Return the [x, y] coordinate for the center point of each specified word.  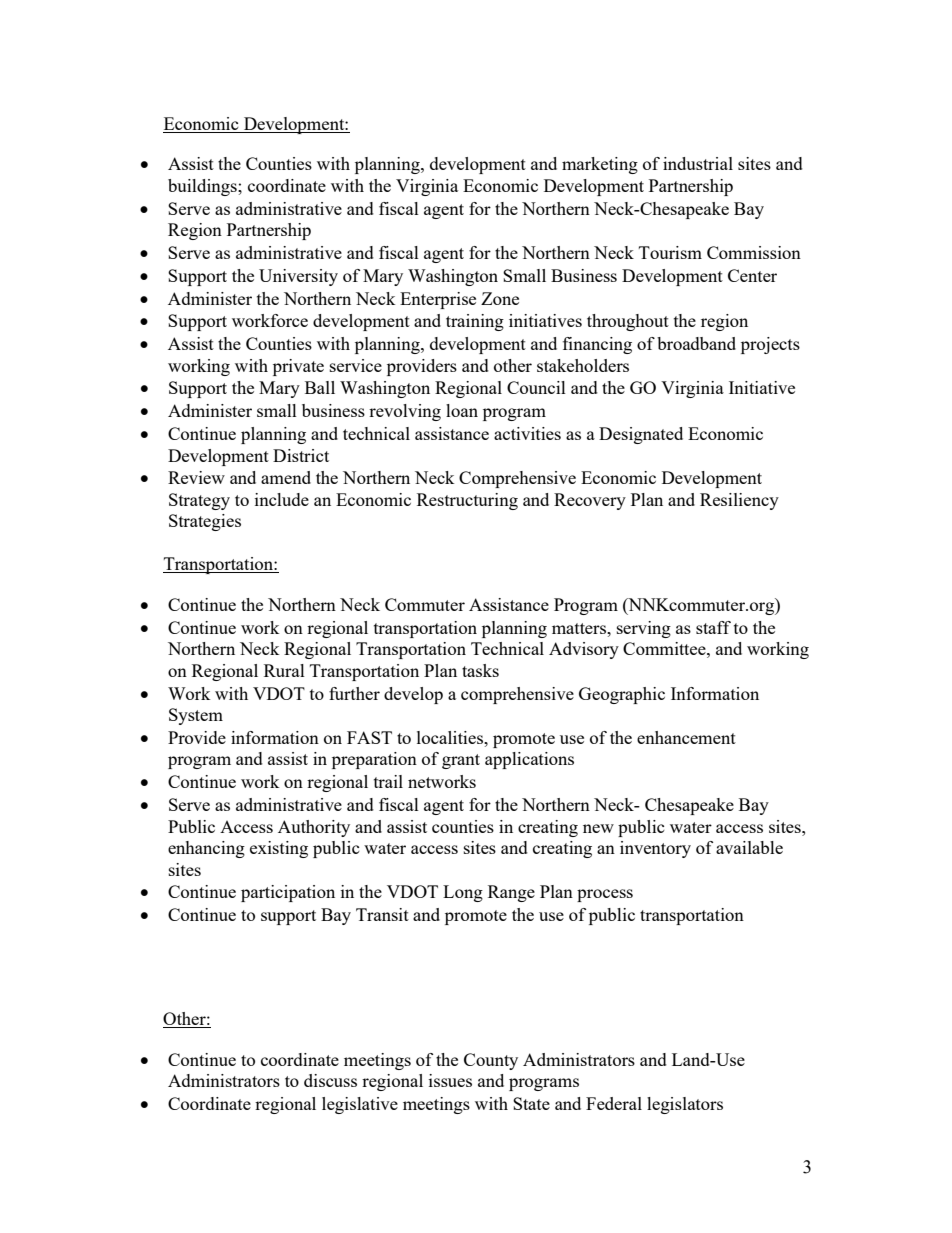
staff [713, 627]
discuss [330, 1080]
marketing [600, 165]
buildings [203, 187]
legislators [685, 1105]
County [491, 1061]
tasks [480, 670]
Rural [284, 670]
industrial [698, 163]
